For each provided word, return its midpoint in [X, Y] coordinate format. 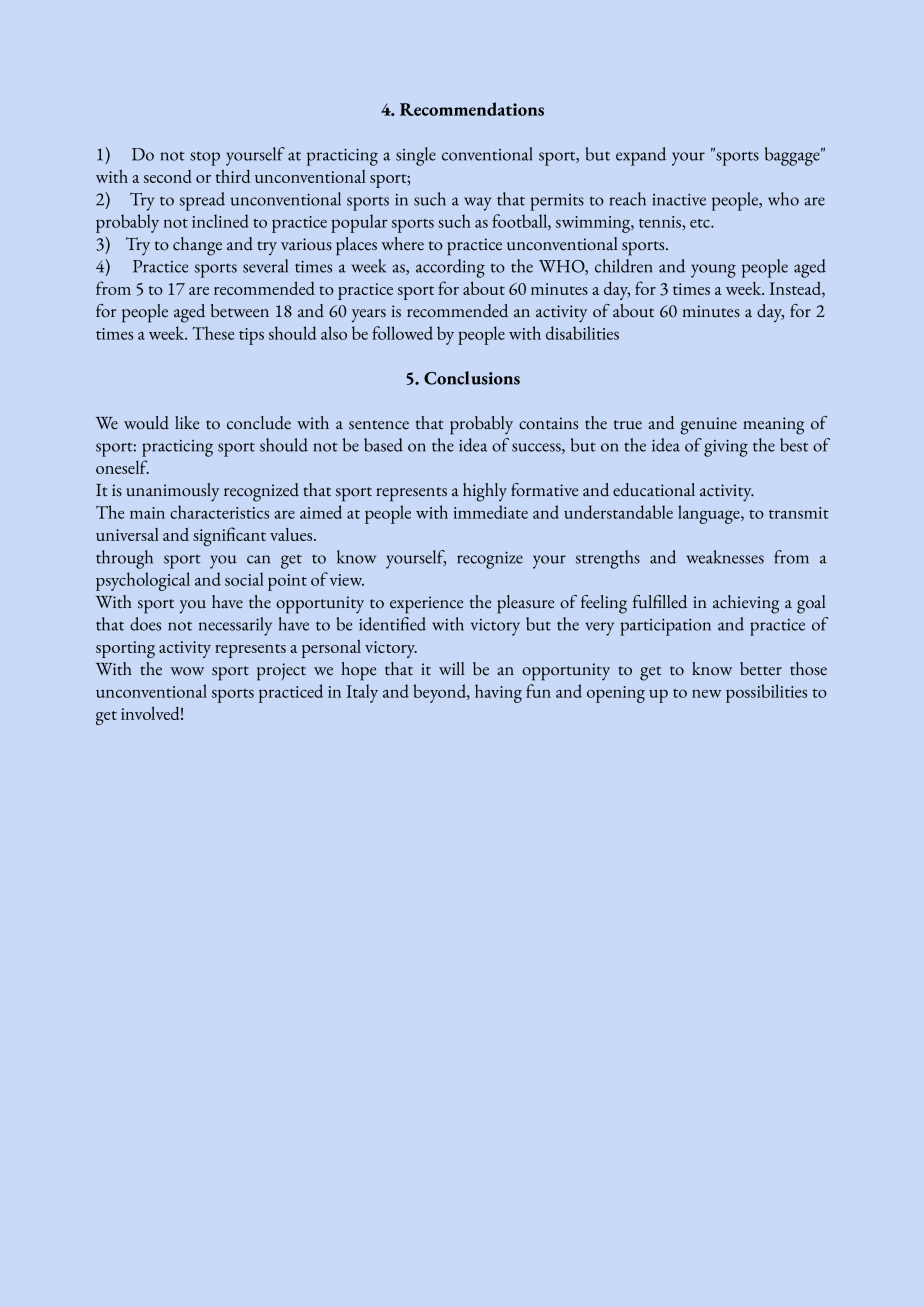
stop [205, 158]
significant [229, 536]
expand [641, 156]
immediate [490, 512]
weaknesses [725, 557]
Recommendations [472, 109]
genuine [708, 426]
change [197, 246]
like [187, 423]
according [450, 268]
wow [187, 671]
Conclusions [472, 378]
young [713, 271]
